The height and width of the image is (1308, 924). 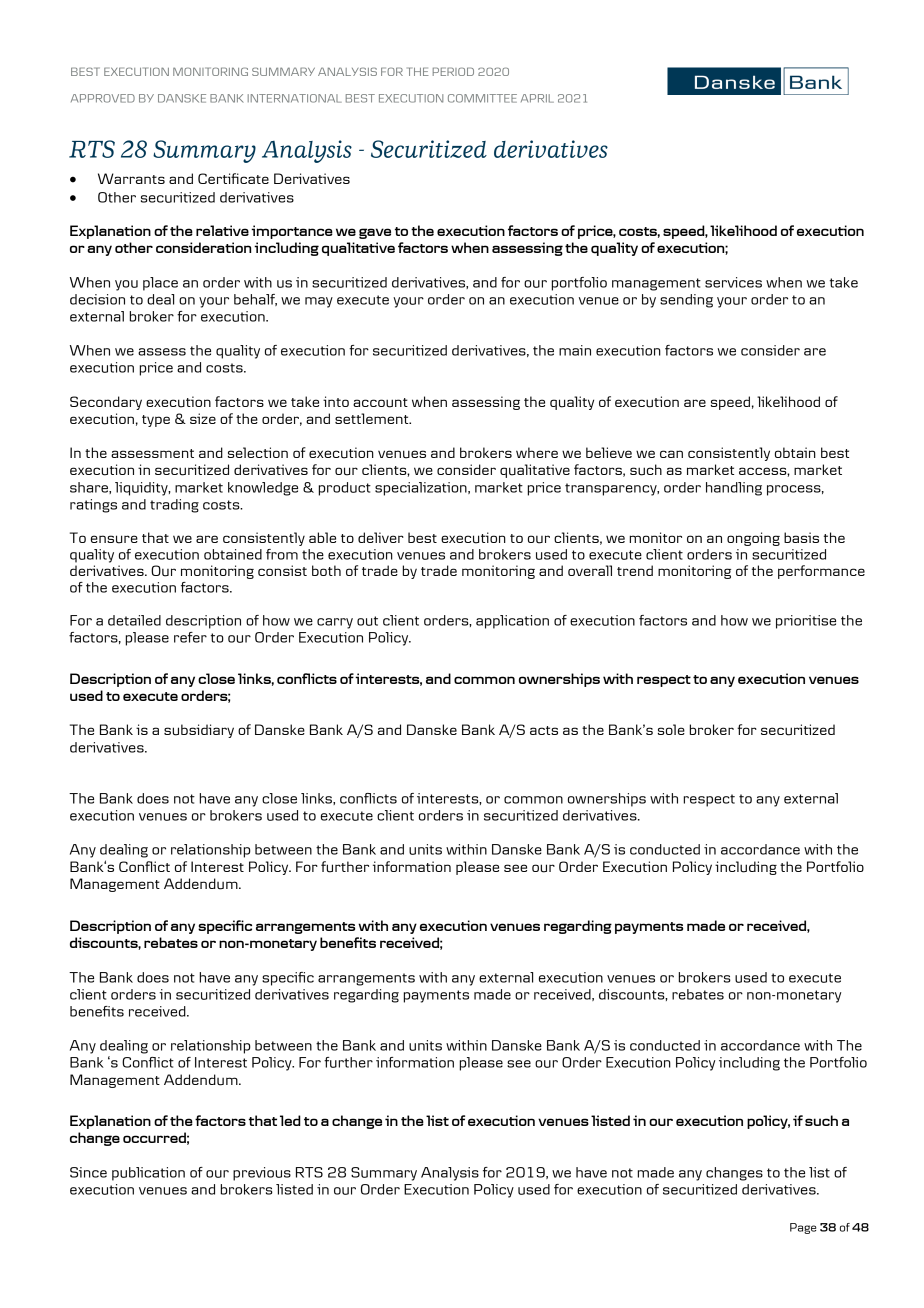 I want to click on prioritise, so click(x=806, y=622).
